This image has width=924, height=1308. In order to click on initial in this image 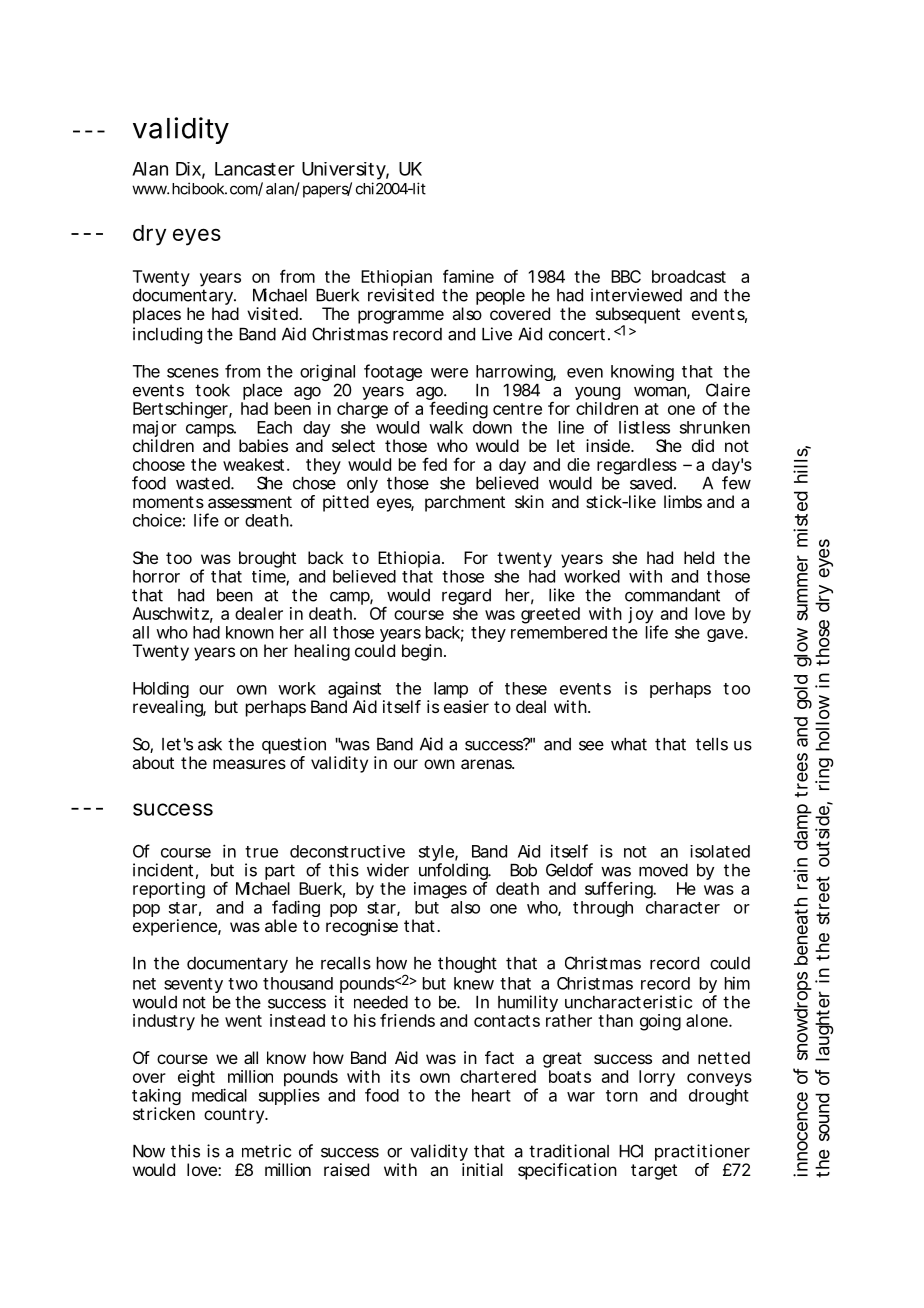, I will do `click(482, 1169)`.
